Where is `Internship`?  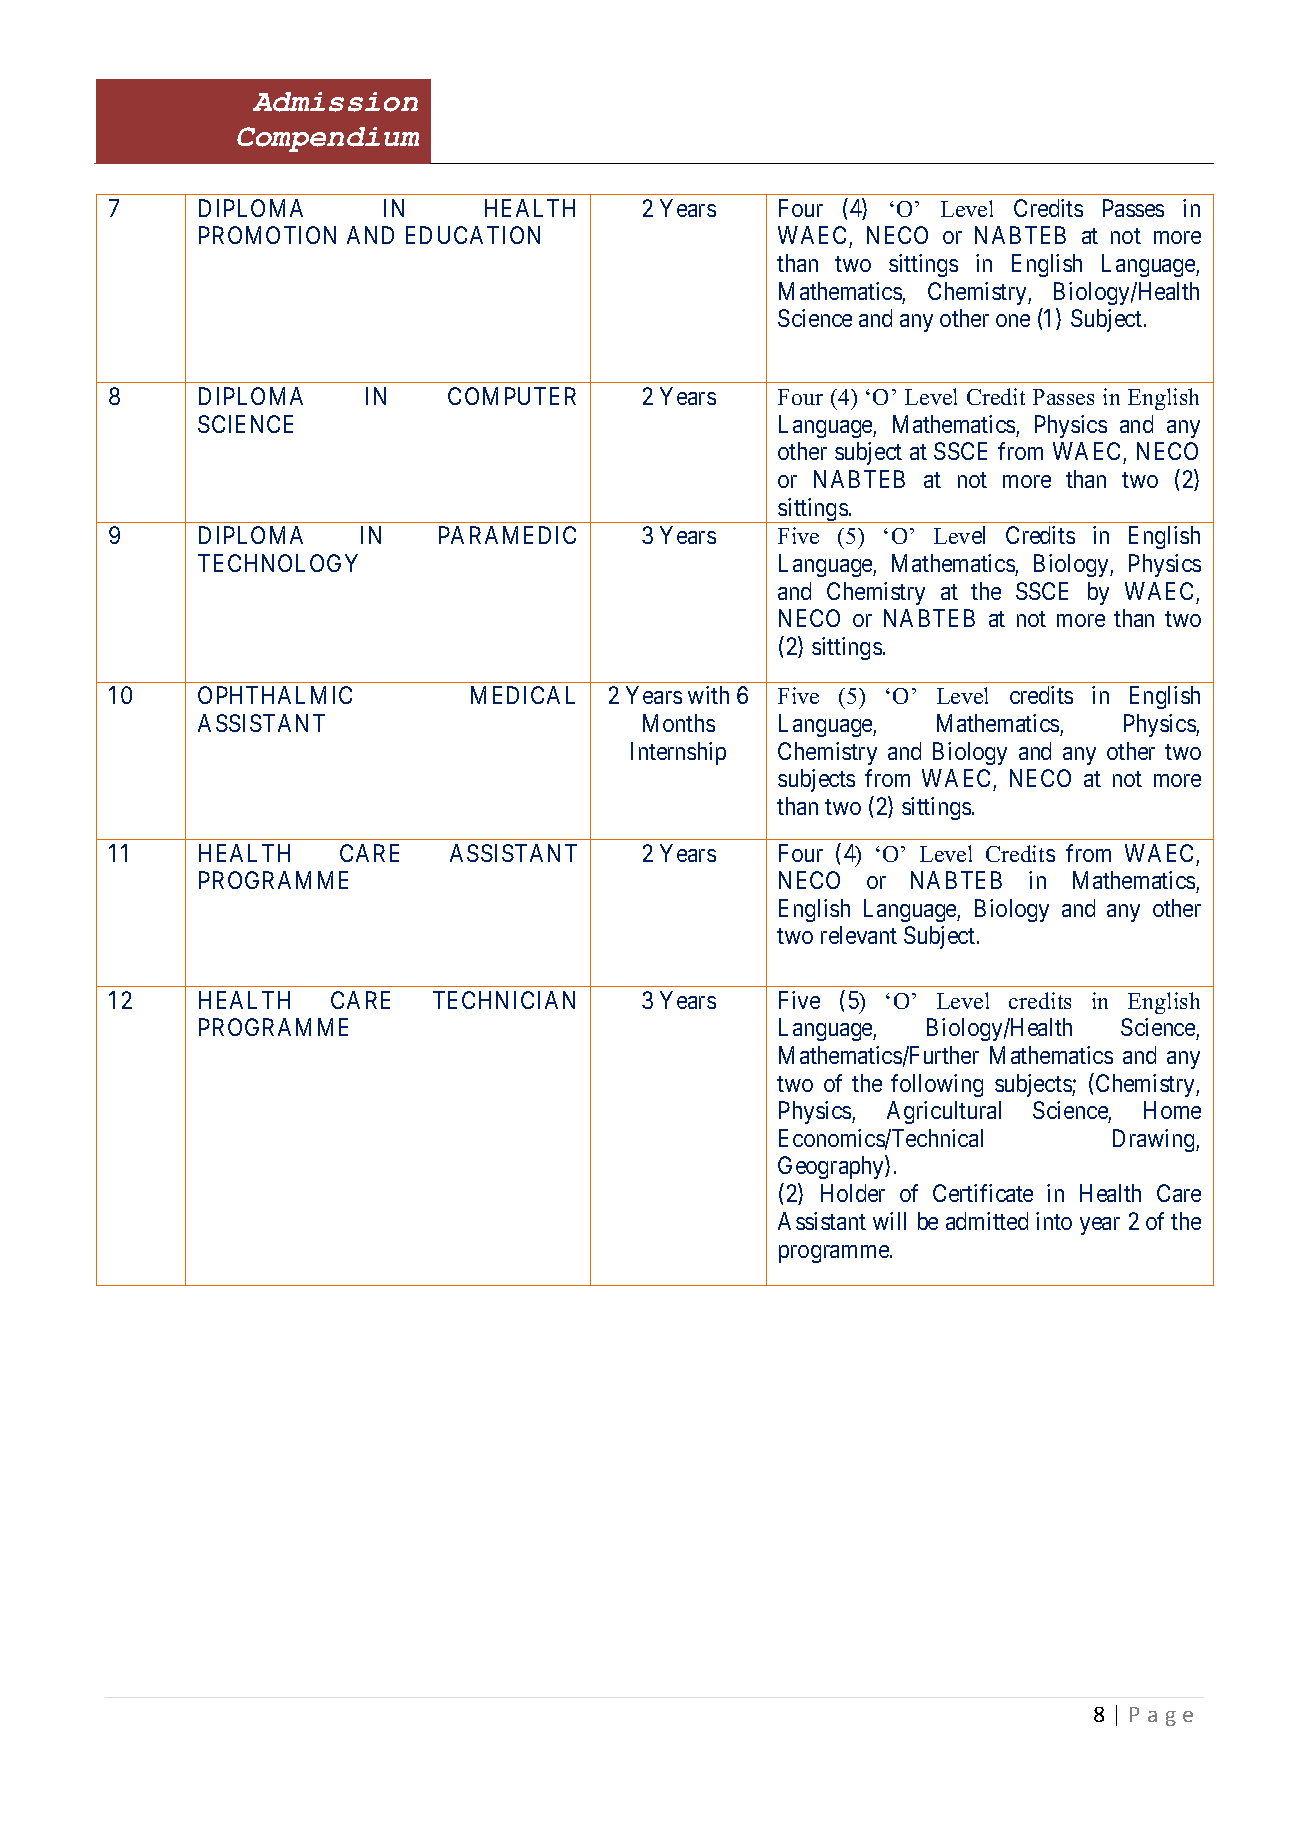 Internship is located at coordinates (678, 753).
